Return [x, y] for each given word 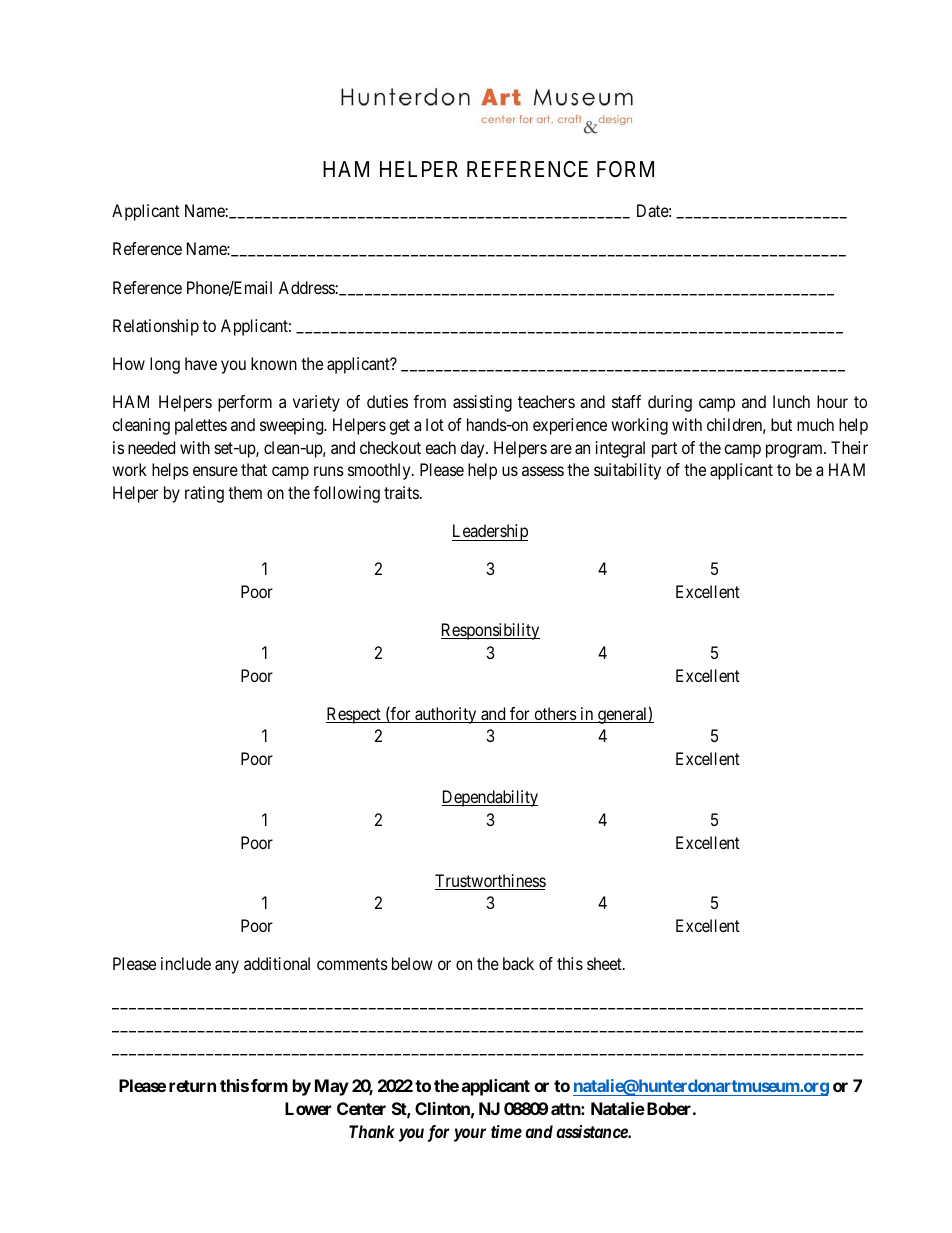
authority [446, 715]
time [506, 1131]
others [555, 715]
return [192, 1086]
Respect [354, 715]
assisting [482, 403]
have [201, 363]
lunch [791, 401]
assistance [592, 1131]
